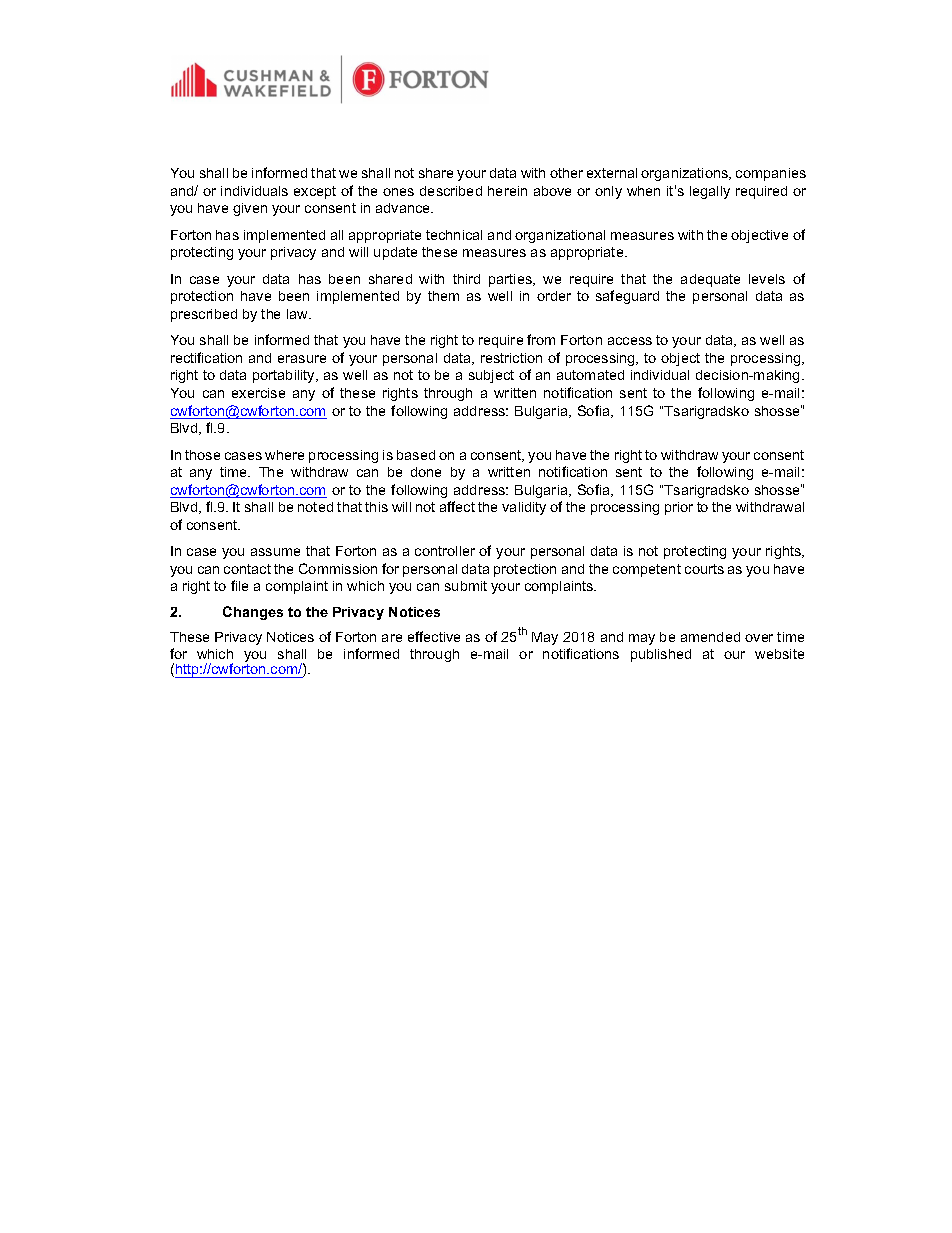 The width and height of the screenshot is (952, 1233). What do you see at coordinates (434, 636) in the screenshot?
I see `effective` at bounding box center [434, 636].
